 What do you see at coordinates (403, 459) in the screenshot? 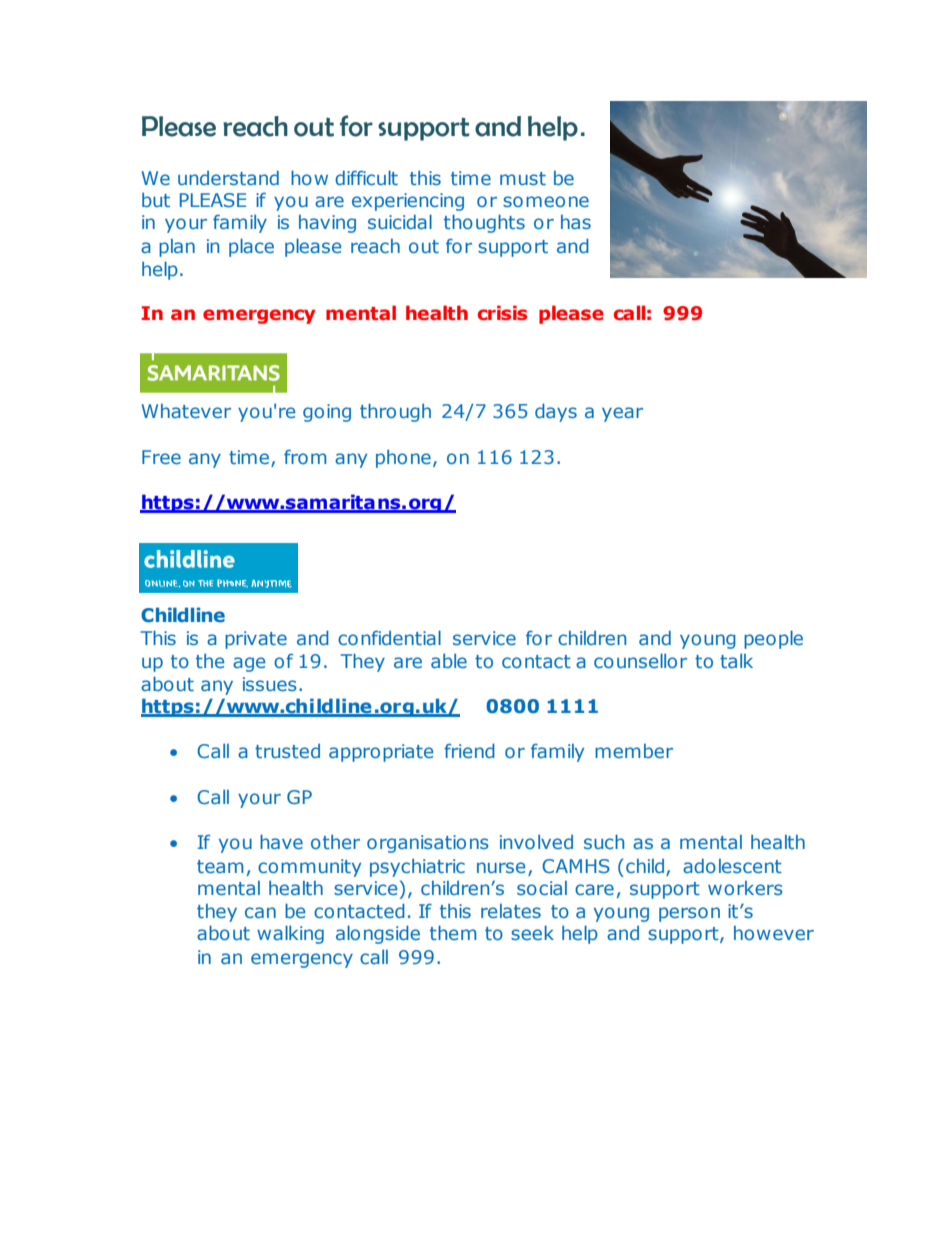
I see `phone` at bounding box center [403, 459].
